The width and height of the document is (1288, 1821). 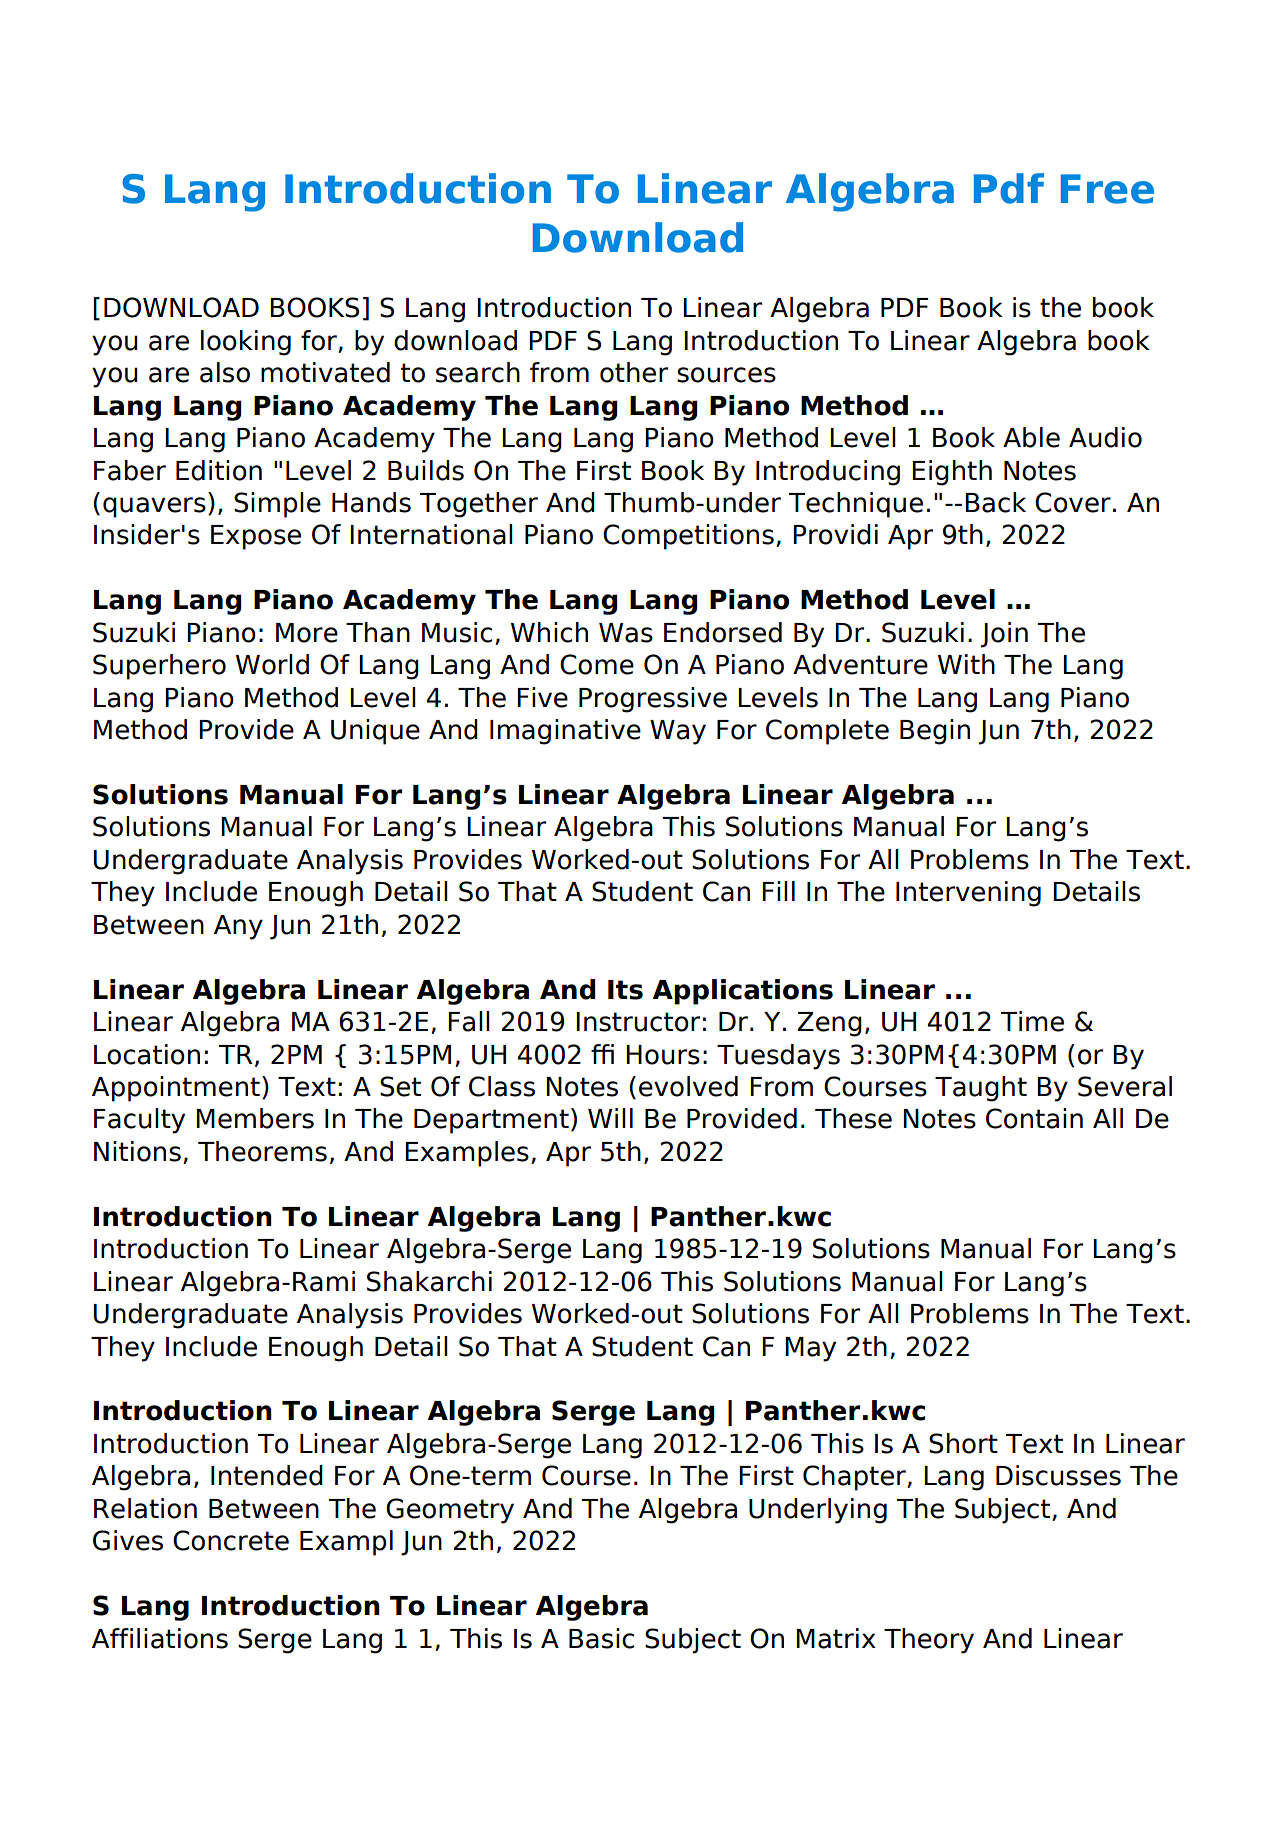 What do you see at coordinates (262, 1151) in the document?
I see `Theorems` at bounding box center [262, 1151].
